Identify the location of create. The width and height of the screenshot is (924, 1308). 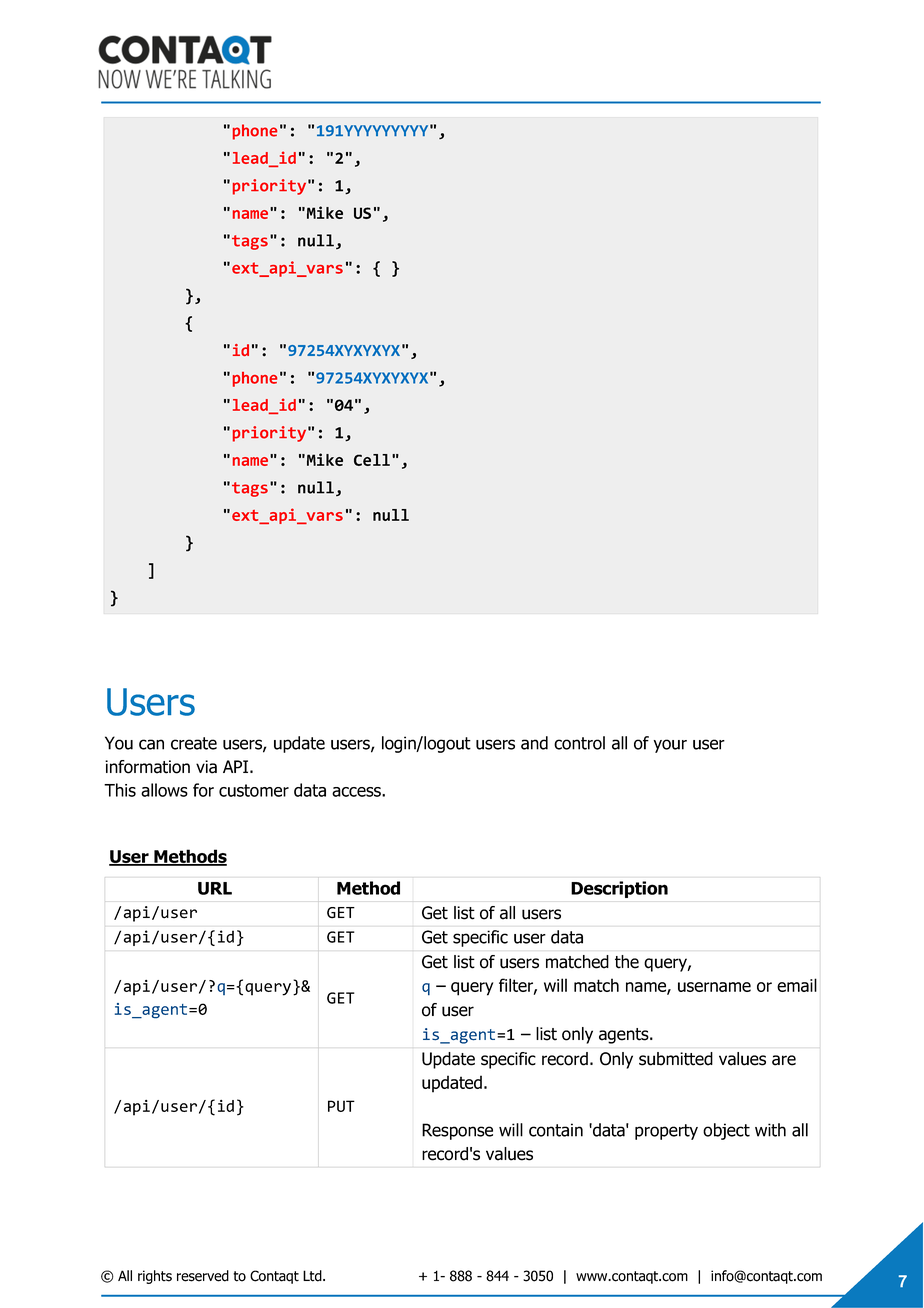
(194, 743).
